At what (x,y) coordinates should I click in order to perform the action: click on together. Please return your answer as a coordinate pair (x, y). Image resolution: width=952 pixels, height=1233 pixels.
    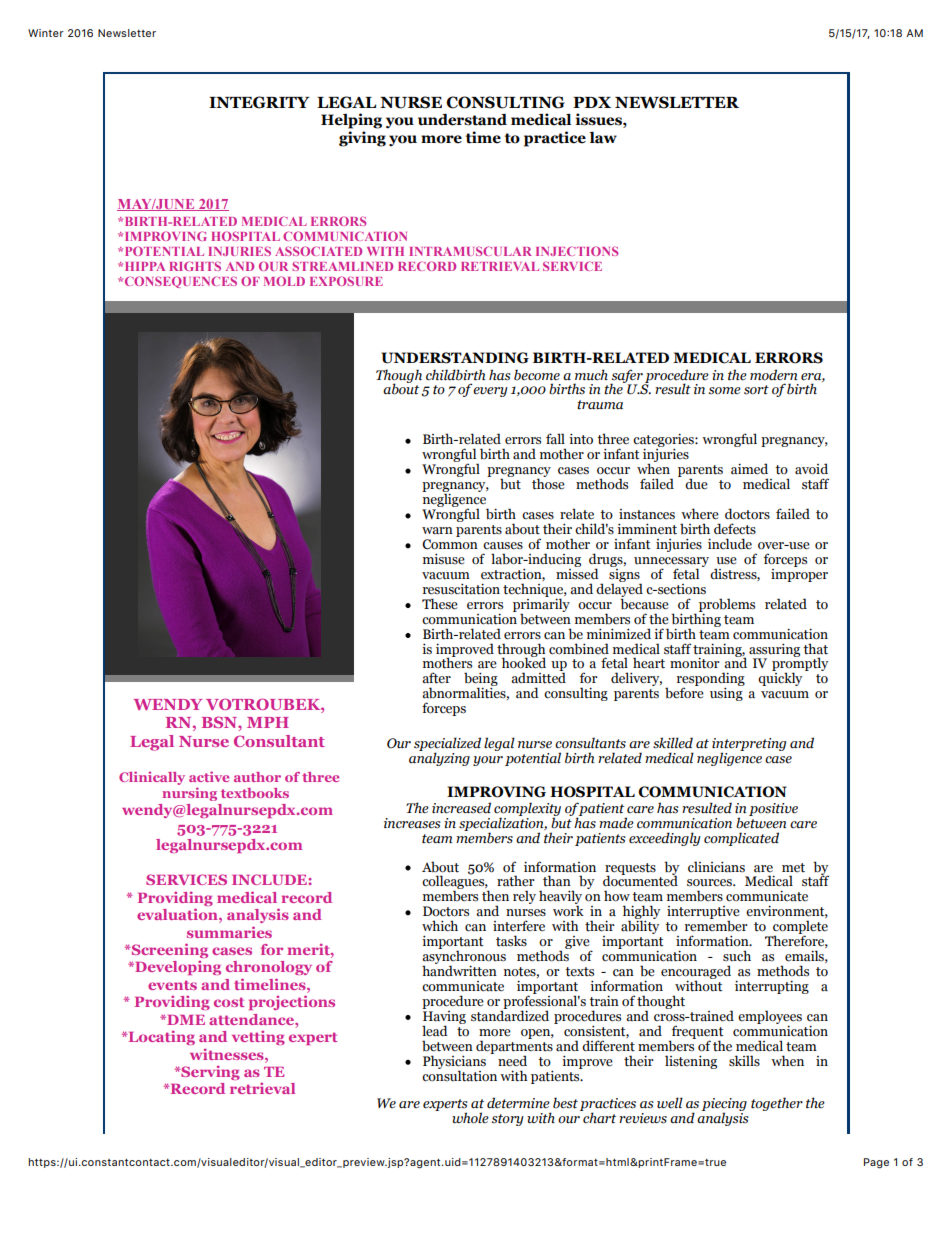
    Looking at the image, I should click on (777, 1104).
